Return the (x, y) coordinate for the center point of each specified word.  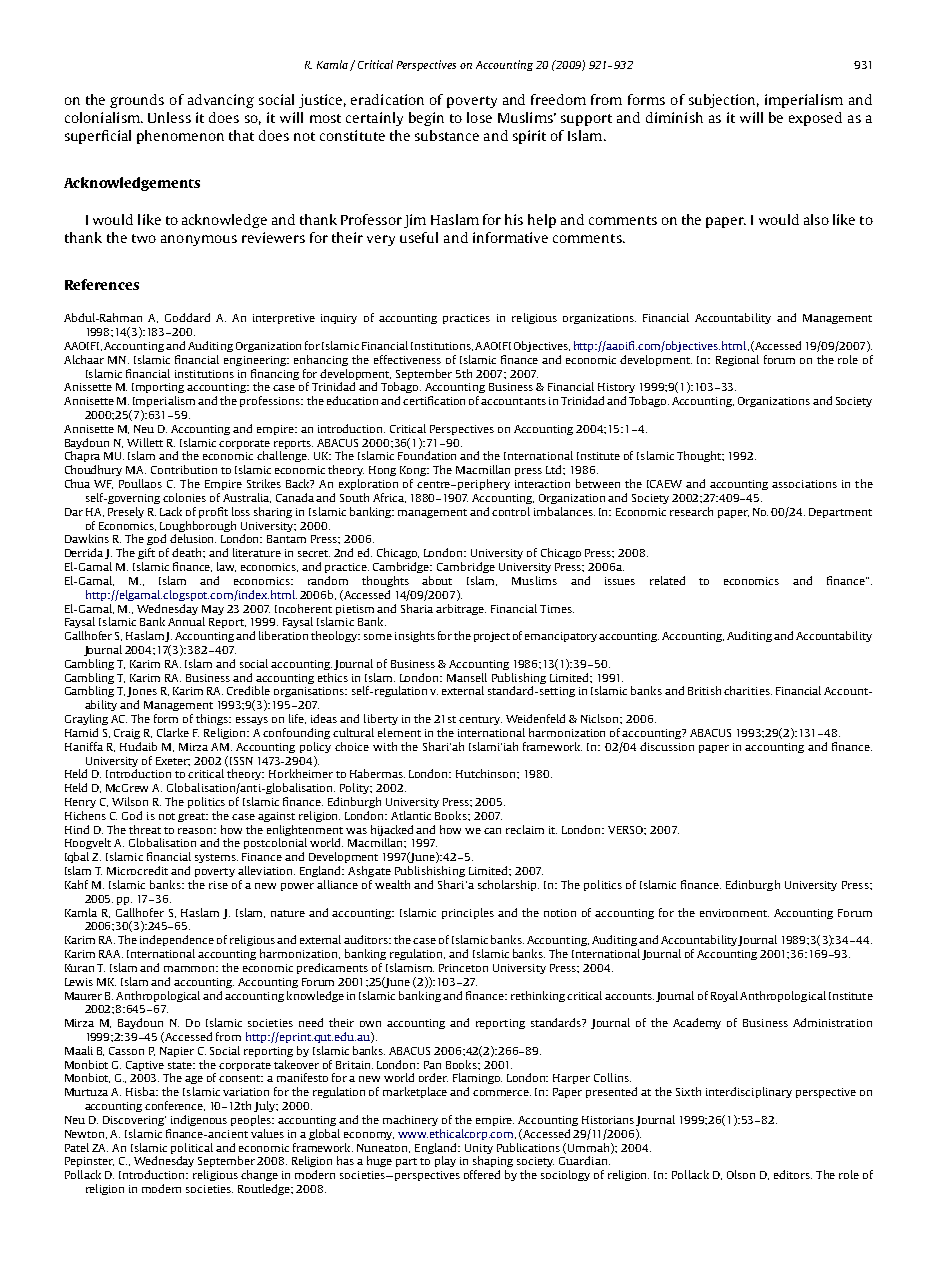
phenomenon (180, 137)
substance (447, 135)
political (192, 1148)
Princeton (463, 968)
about (437, 580)
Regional (737, 360)
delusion (193, 538)
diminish (674, 117)
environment (734, 913)
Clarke (173, 732)
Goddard (187, 317)
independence (177, 940)
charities (748, 690)
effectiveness (407, 359)
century (480, 720)
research (691, 511)
